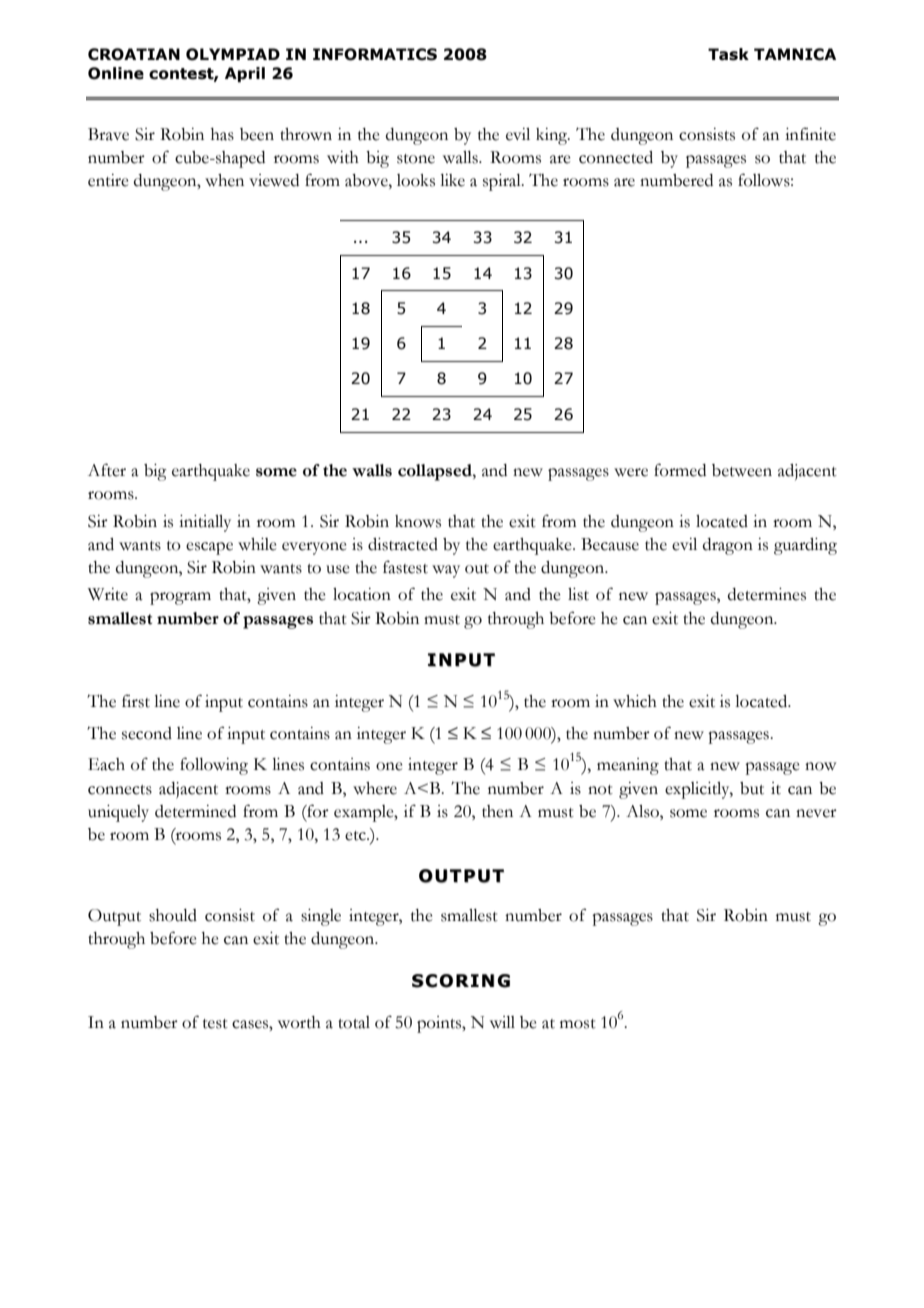 The height and width of the page is (1308, 924). What do you see at coordinates (107, 470) in the page?
I see `After` at bounding box center [107, 470].
